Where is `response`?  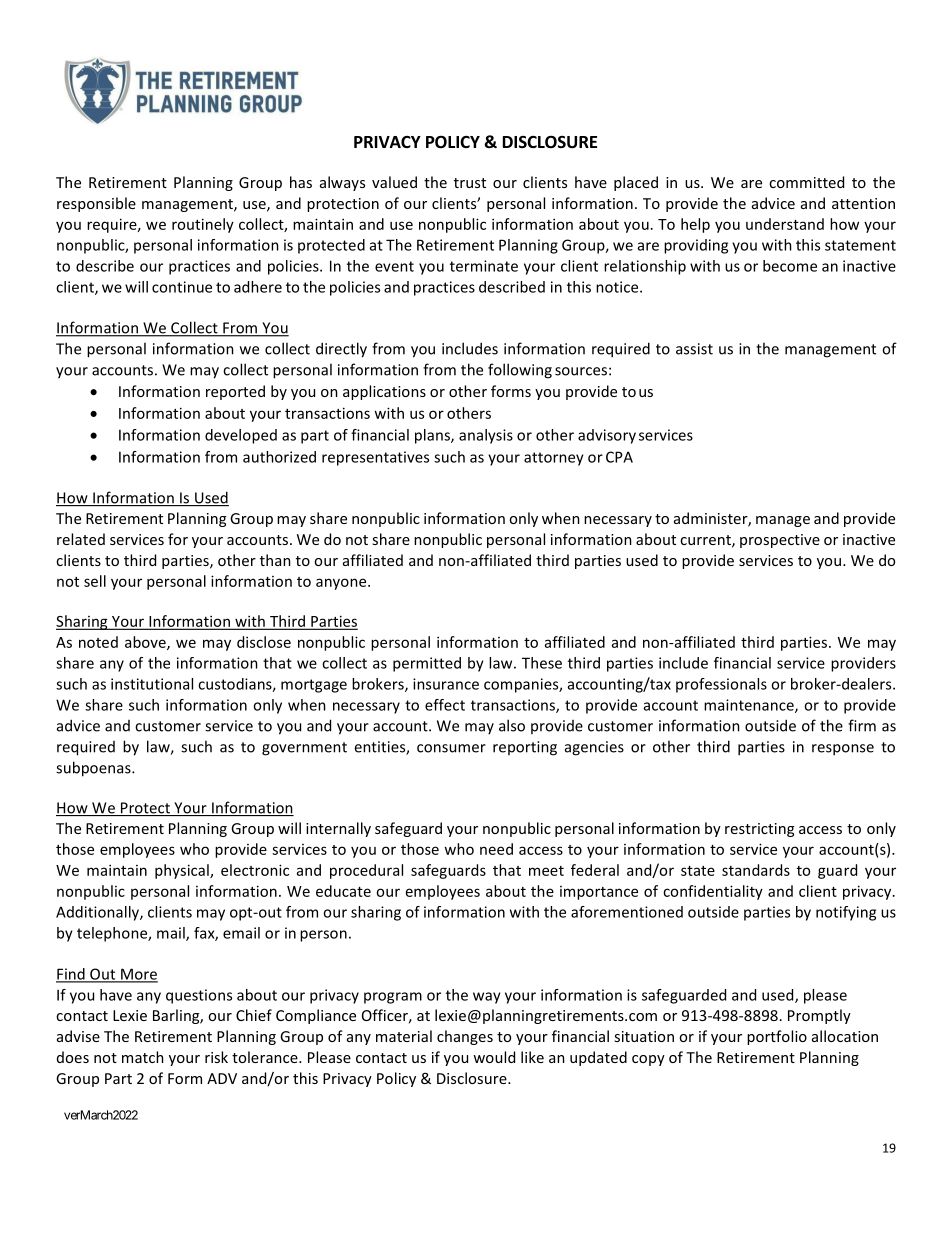
response is located at coordinates (843, 750).
